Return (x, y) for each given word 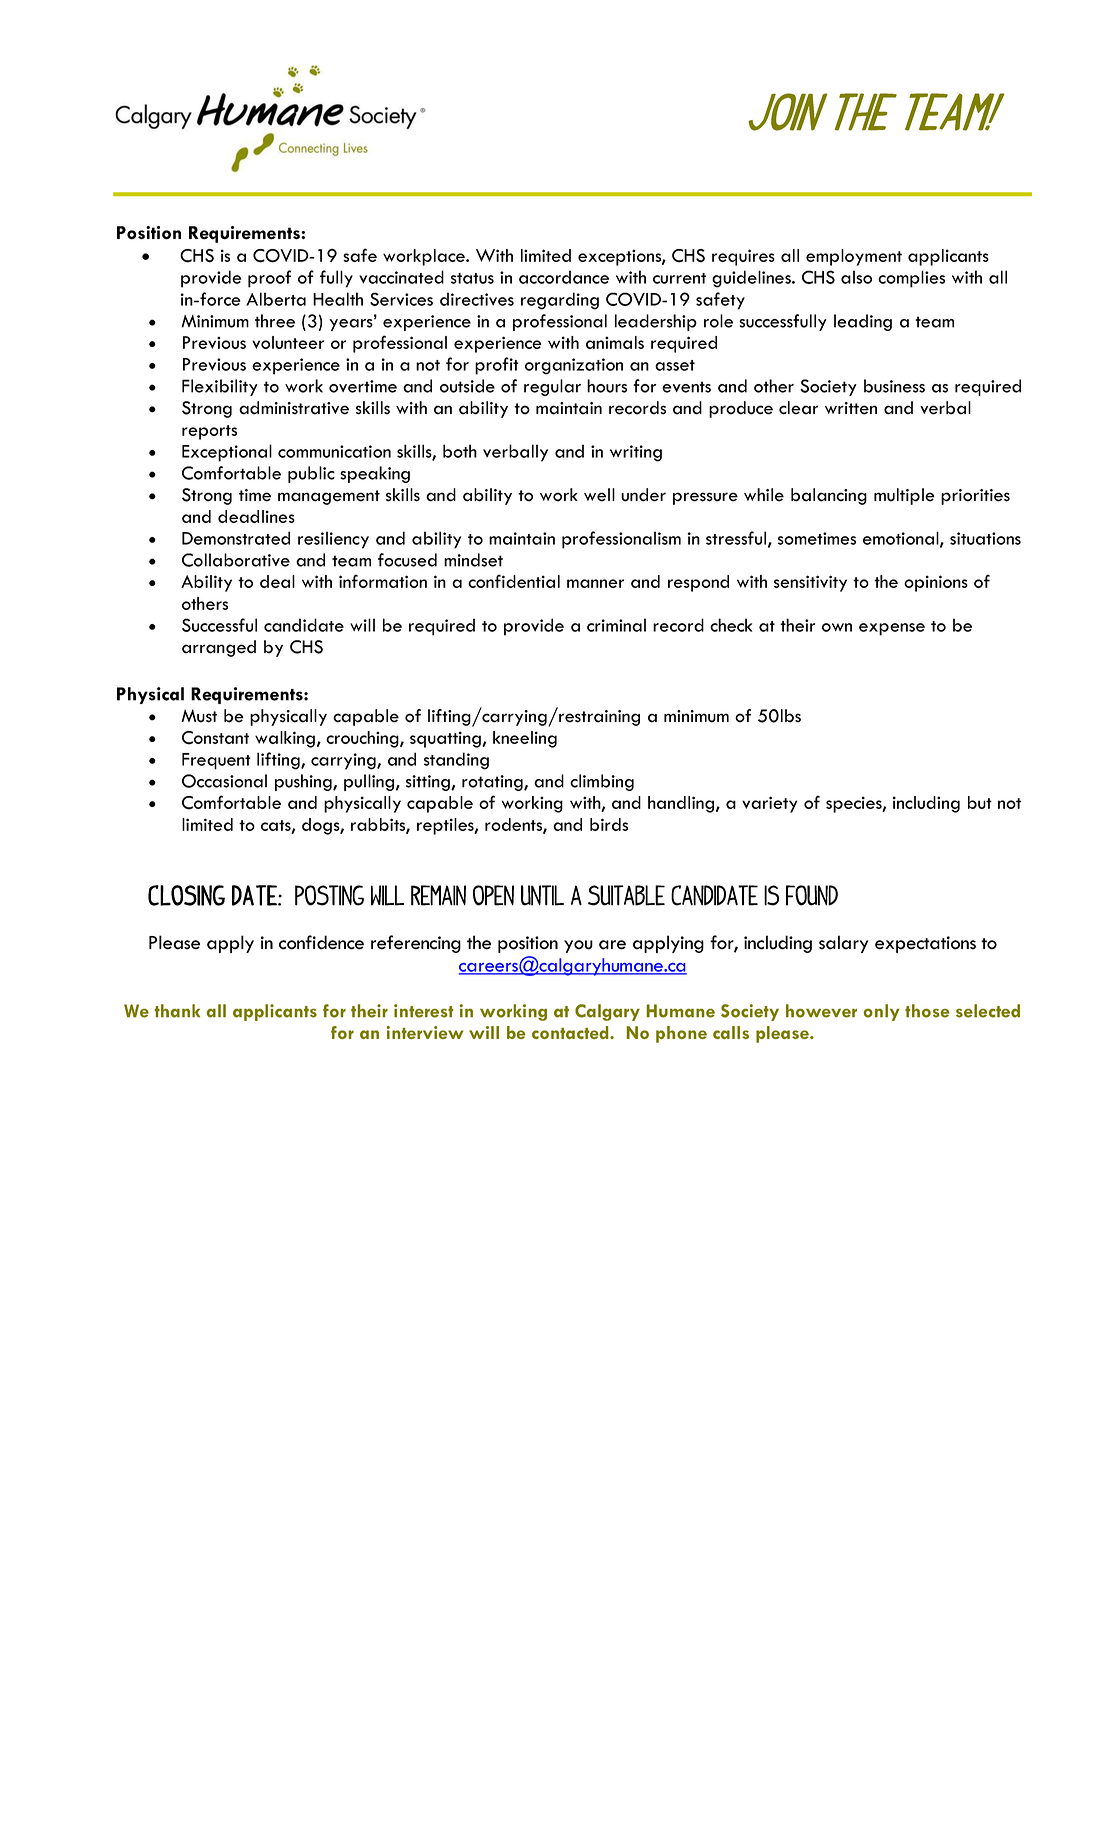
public (311, 474)
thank (177, 1011)
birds (609, 824)
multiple (904, 496)
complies (911, 279)
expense (892, 629)
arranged (219, 648)
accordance (564, 277)
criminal (616, 625)
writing (636, 453)
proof (269, 279)
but (980, 802)
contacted (571, 1032)
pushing (304, 782)
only (882, 1012)
